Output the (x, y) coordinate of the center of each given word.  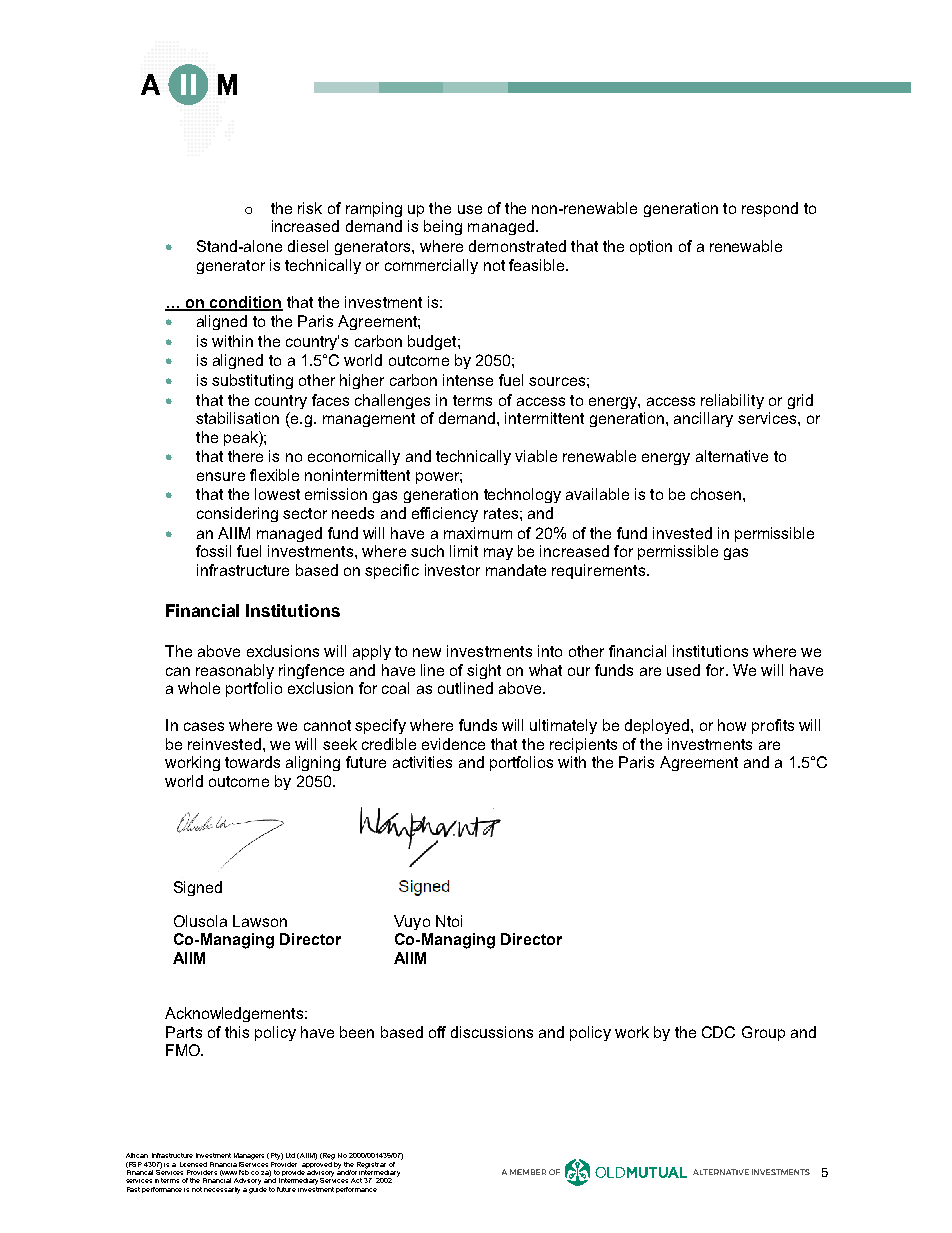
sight (484, 671)
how (732, 725)
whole (199, 688)
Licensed (193, 1164)
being (443, 227)
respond (770, 209)
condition (245, 303)
